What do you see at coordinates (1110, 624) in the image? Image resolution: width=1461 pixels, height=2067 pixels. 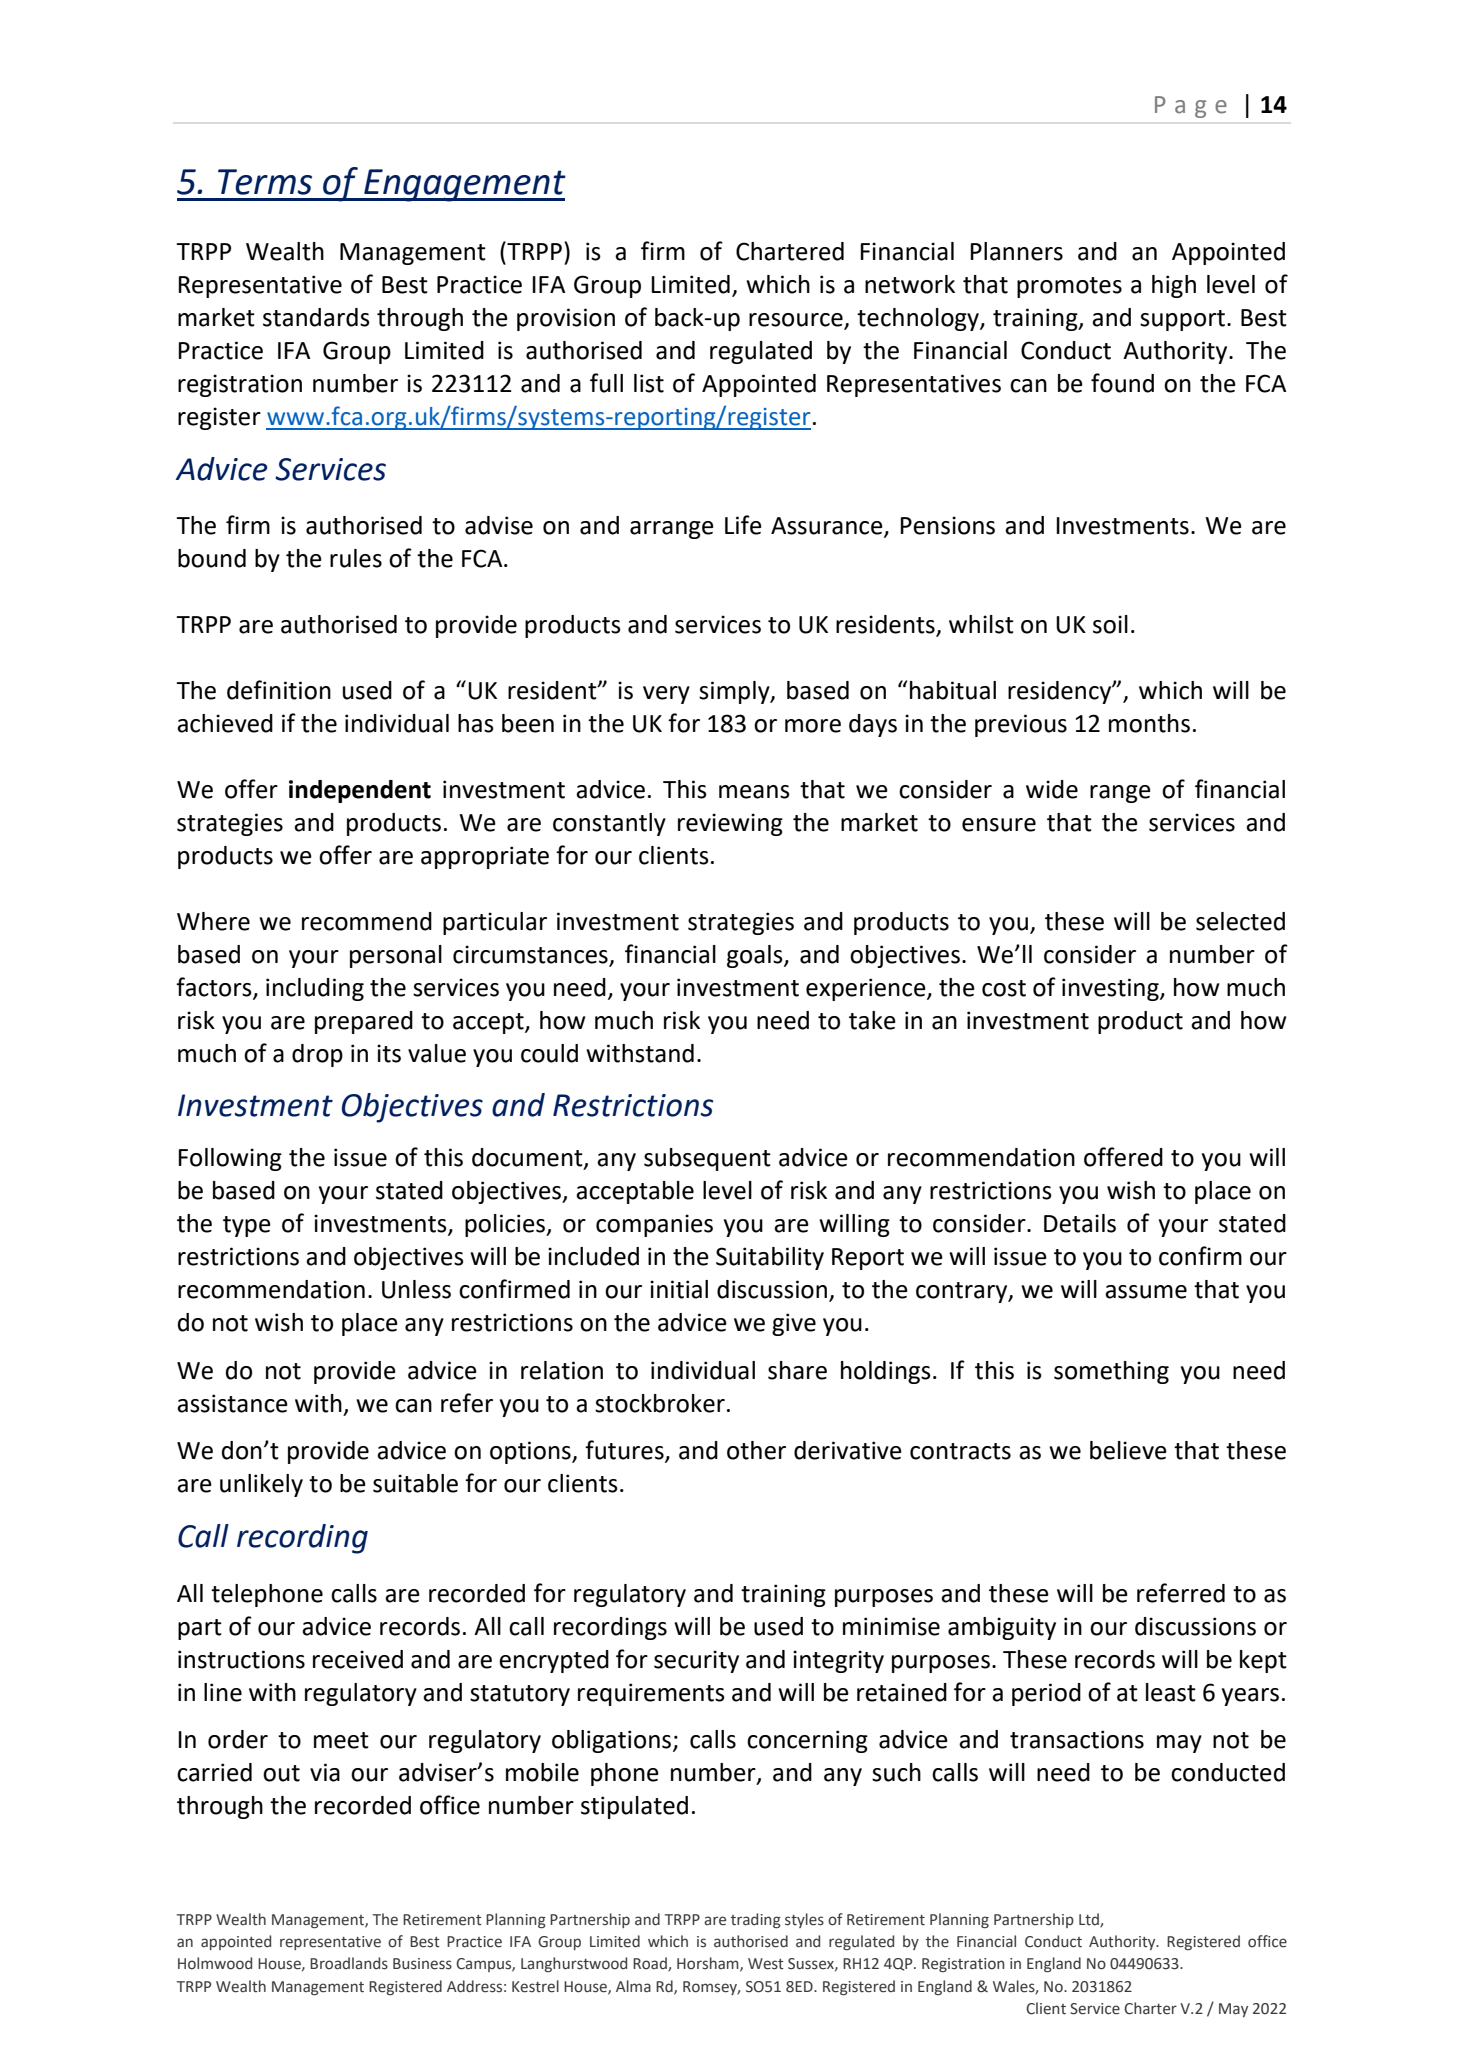 I see `soil` at bounding box center [1110, 624].
